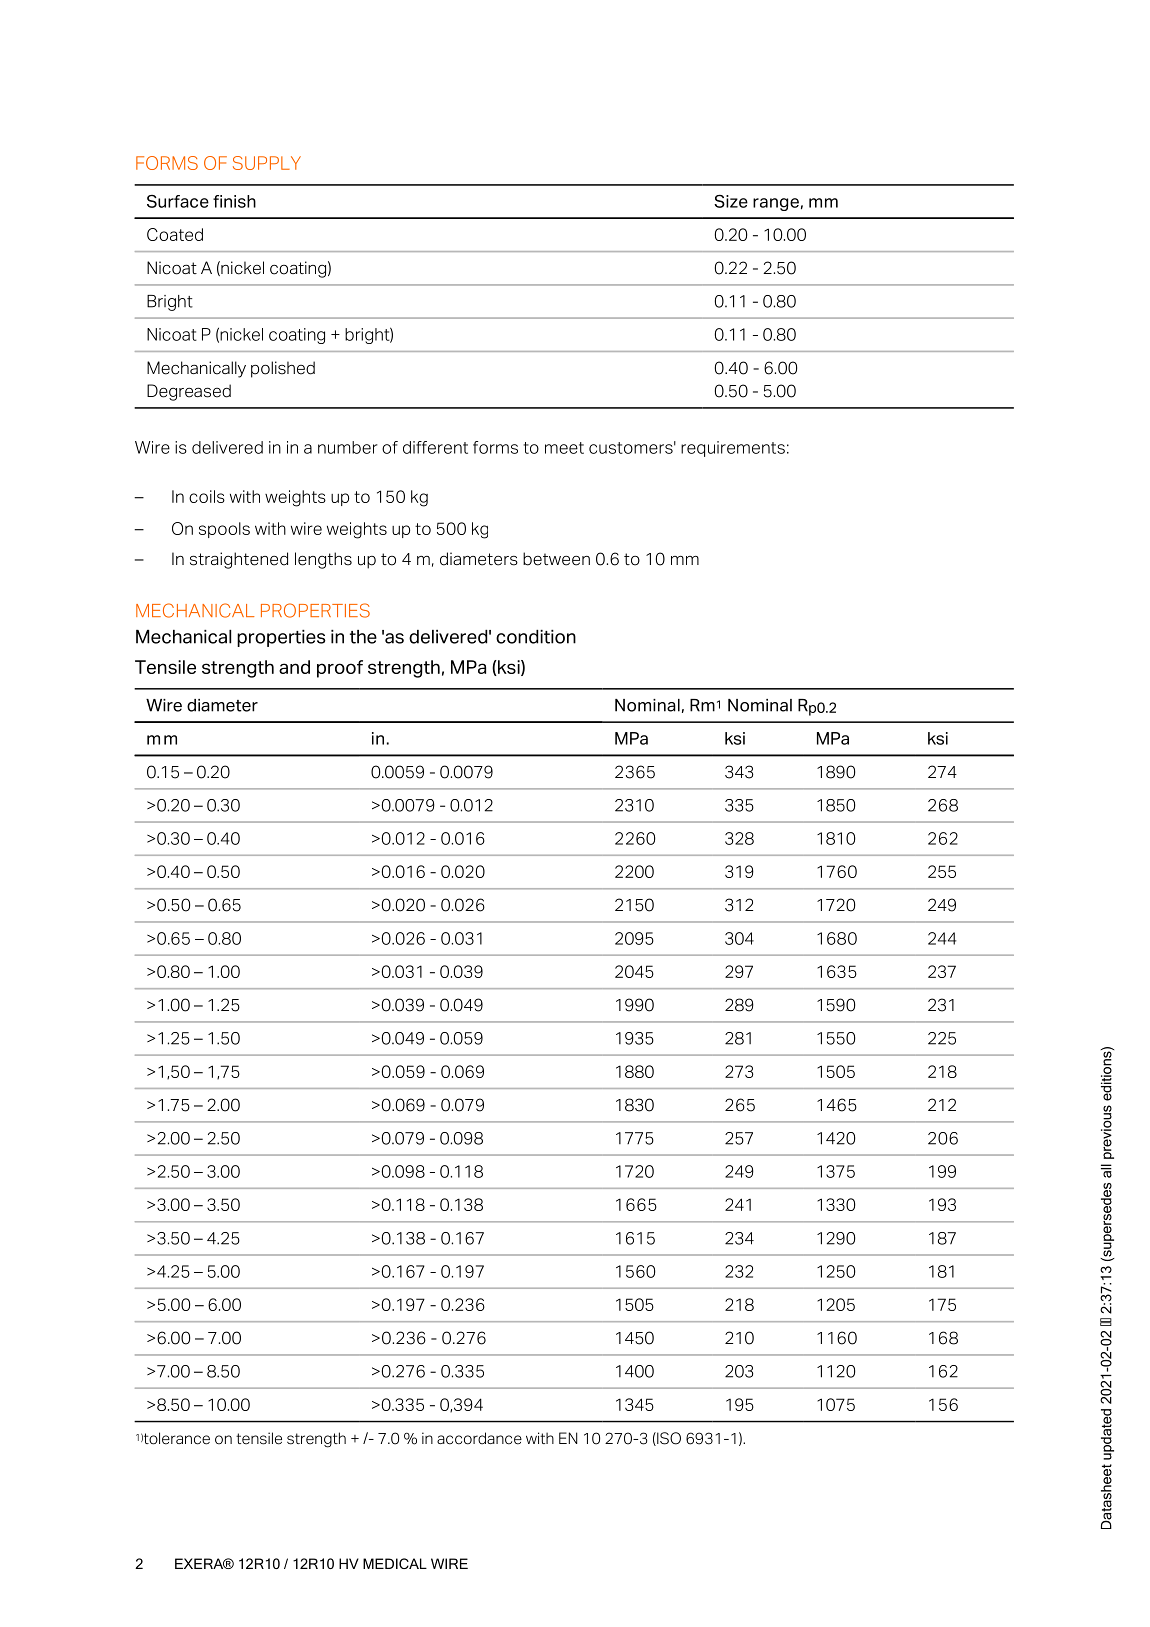  What do you see at coordinates (294, 667) in the page?
I see `and` at bounding box center [294, 667].
